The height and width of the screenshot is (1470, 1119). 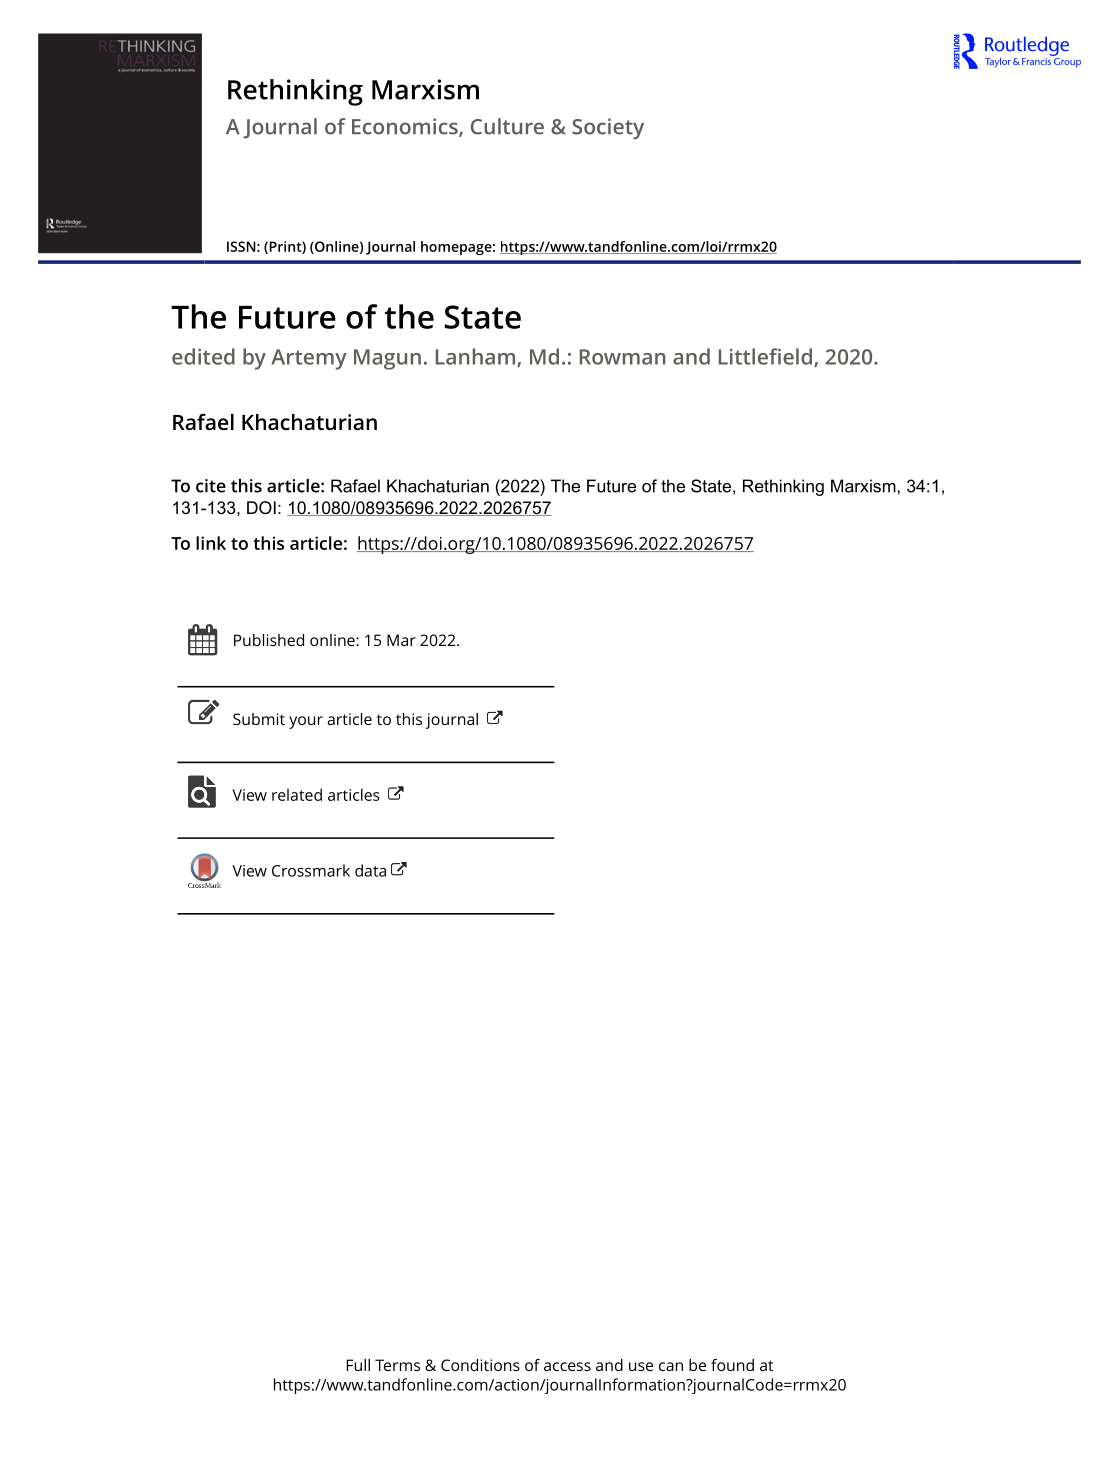 What do you see at coordinates (370, 870) in the screenshot?
I see `data` at bounding box center [370, 870].
